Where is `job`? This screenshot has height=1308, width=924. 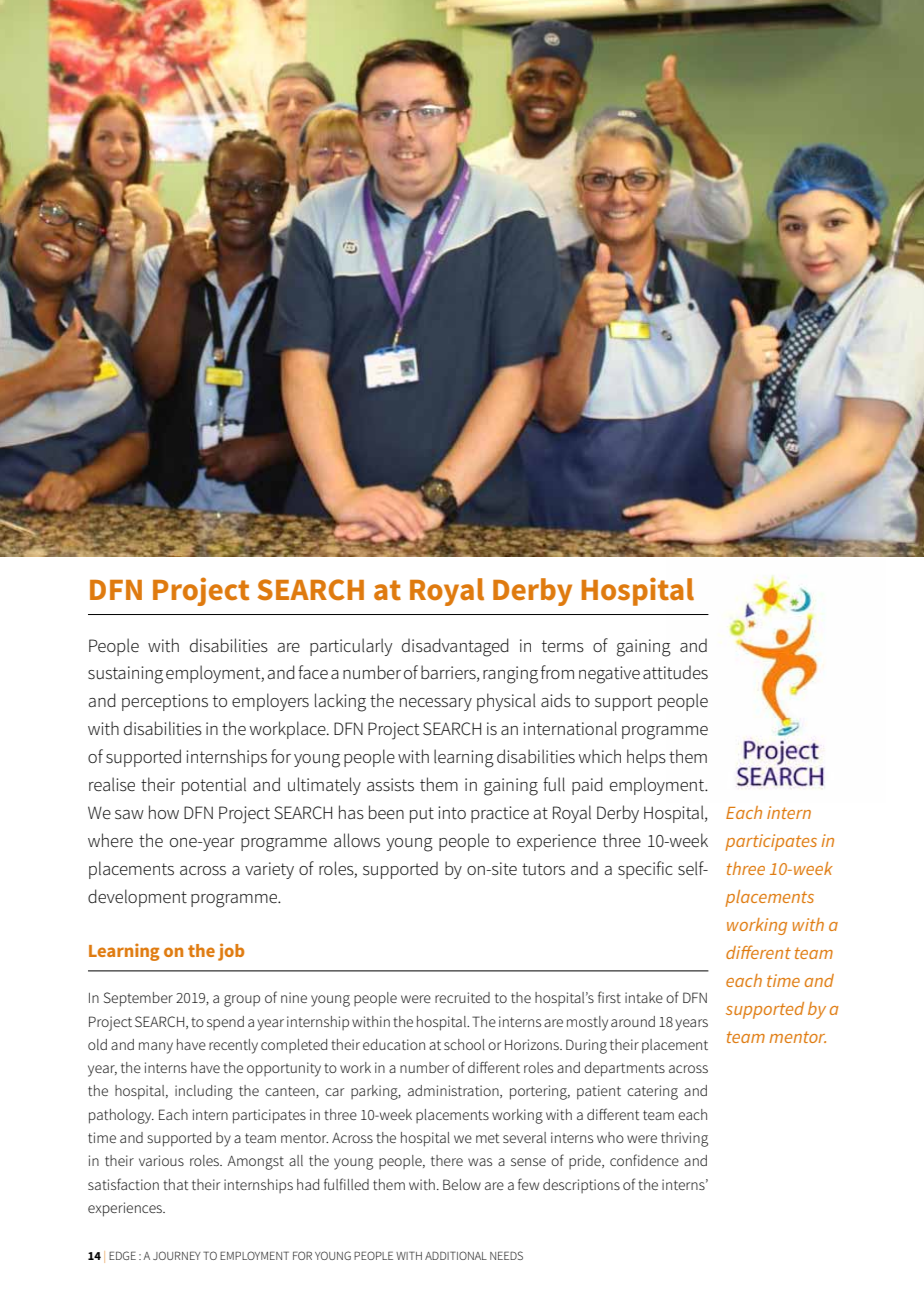
job is located at coordinates (231, 952).
